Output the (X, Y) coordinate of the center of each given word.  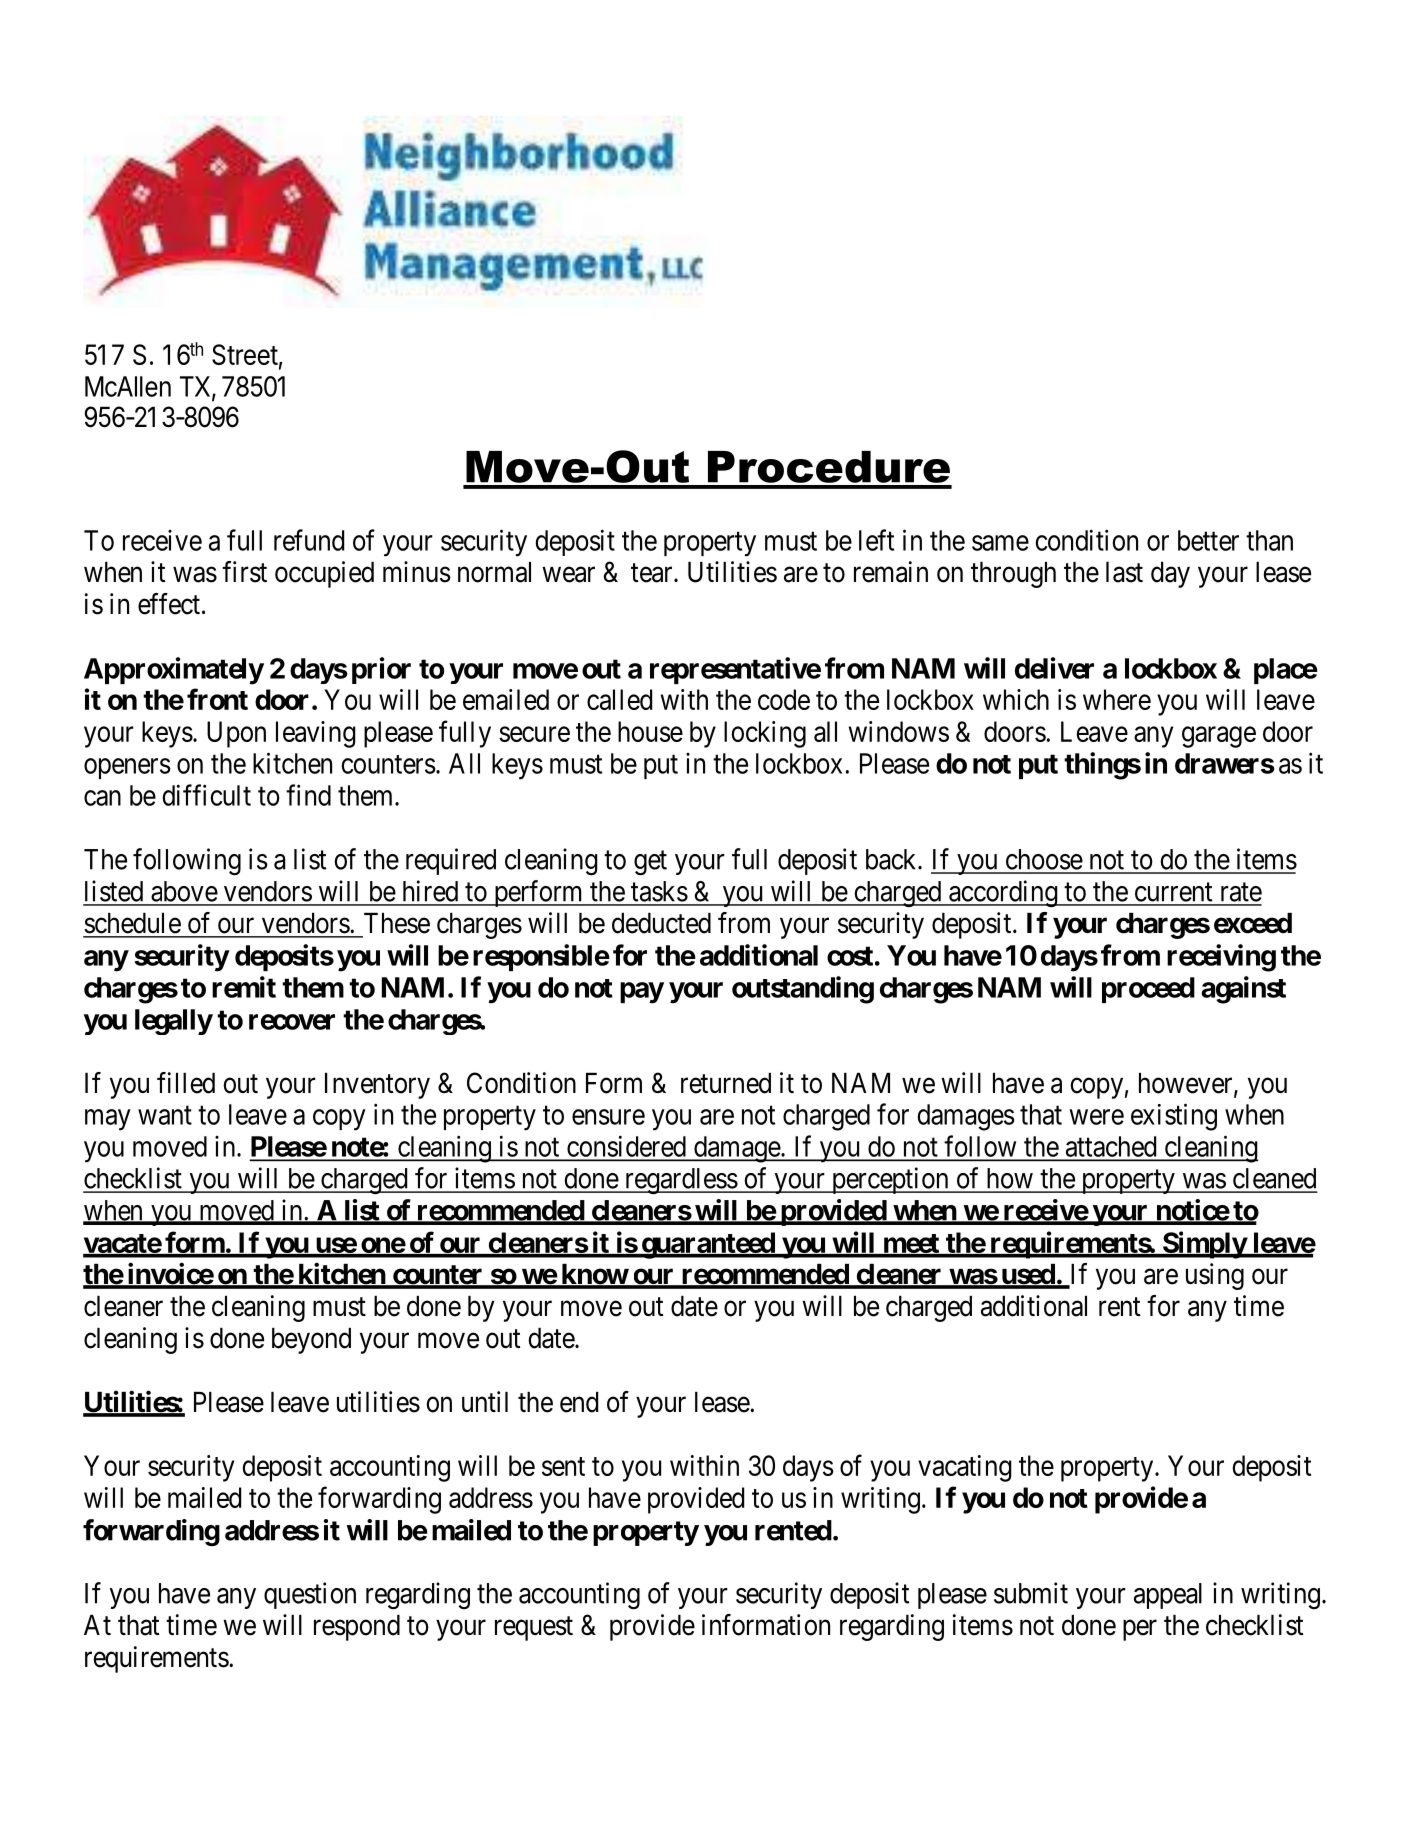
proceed (1148, 990)
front (217, 699)
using (1215, 1276)
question (310, 1595)
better (1208, 540)
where (1117, 699)
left (876, 540)
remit (244, 987)
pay (642, 993)
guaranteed (708, 1245)
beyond (311, 1341)
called (619, 699)
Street (245, 354)
